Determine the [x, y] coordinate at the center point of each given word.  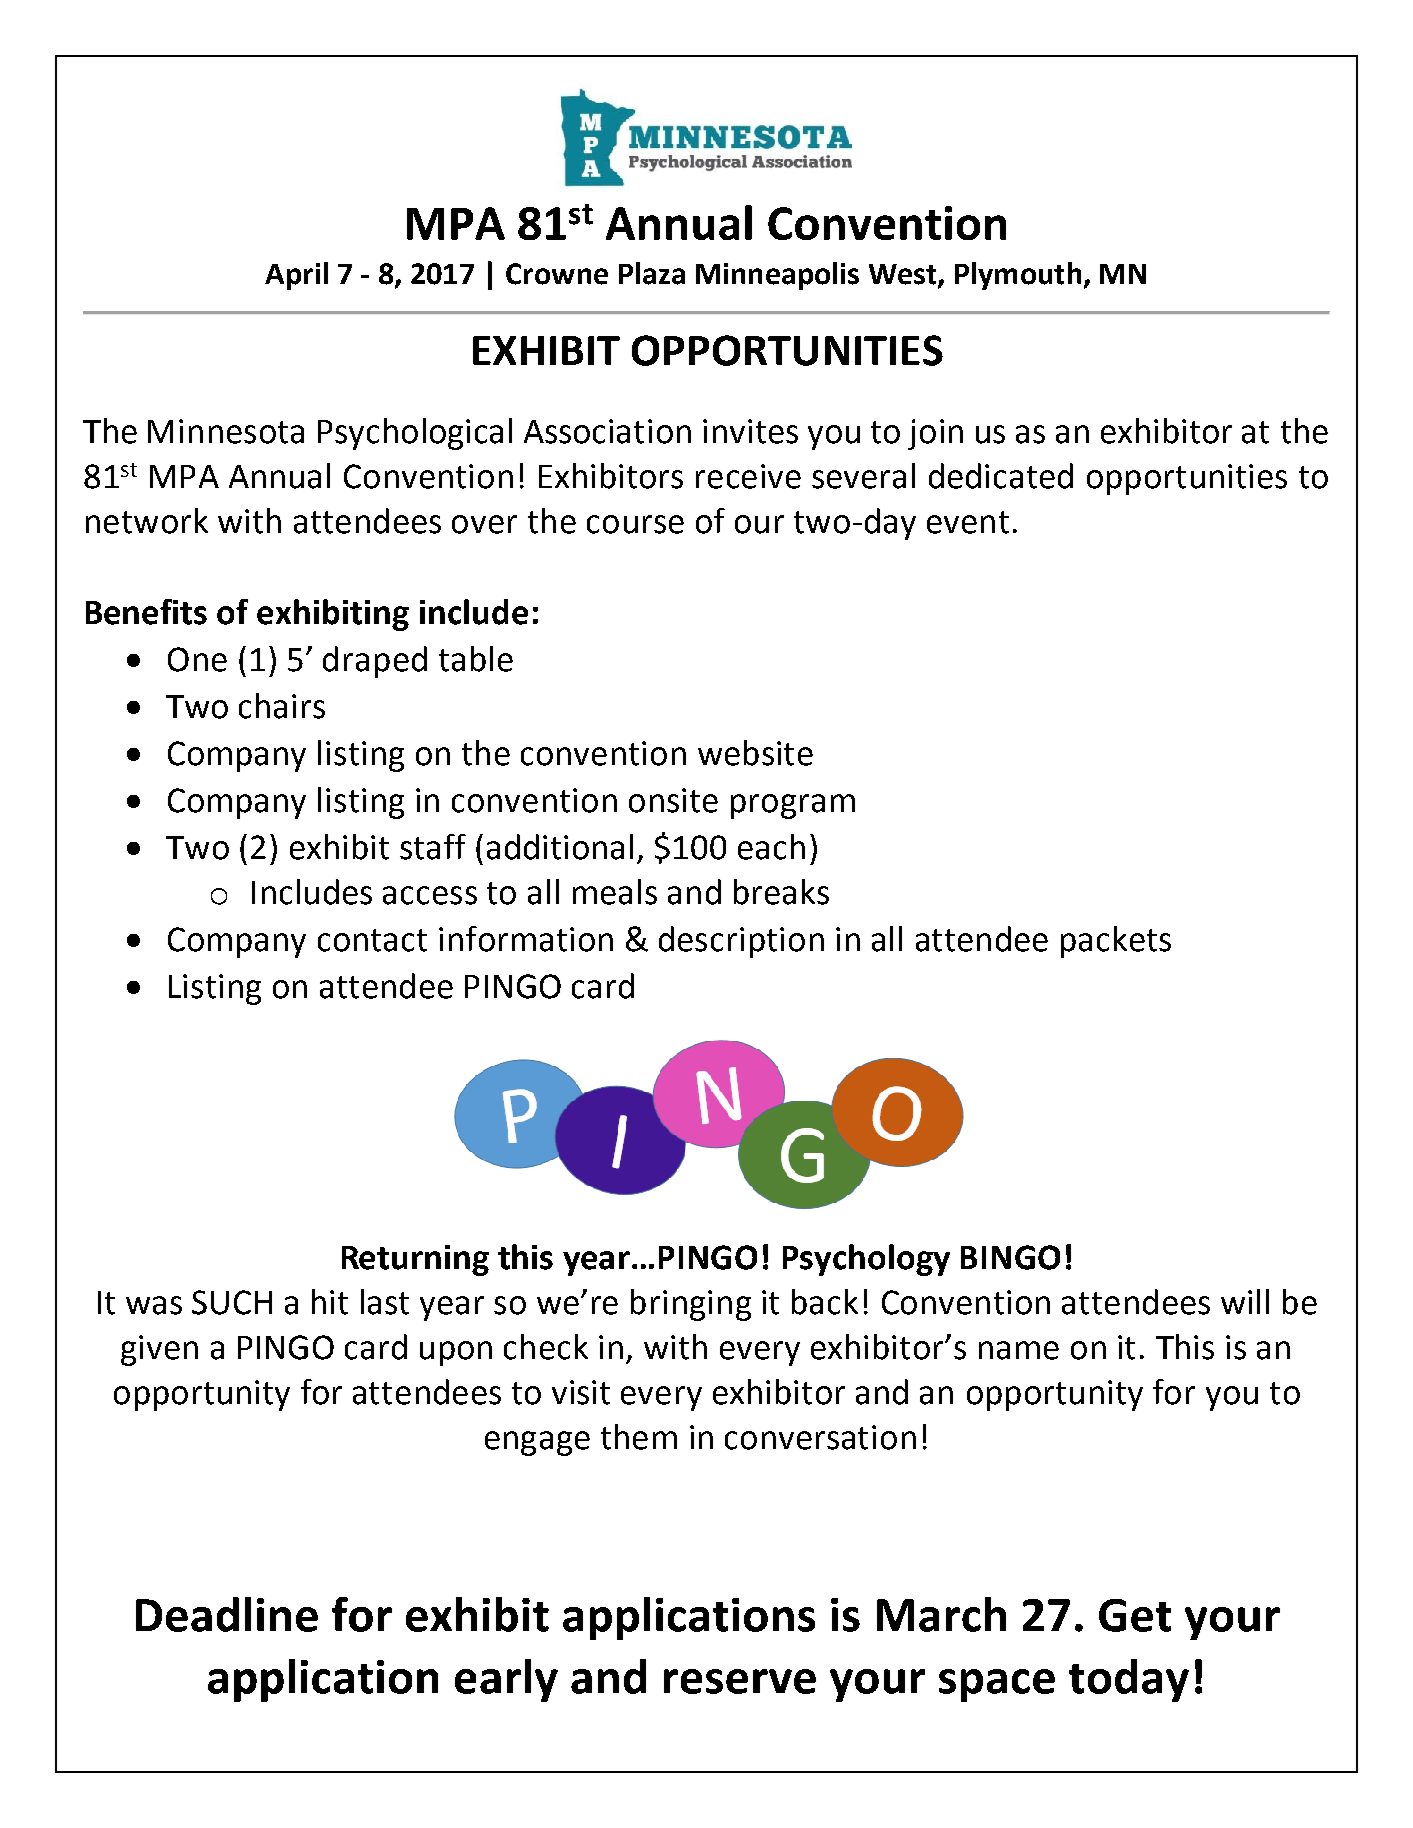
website [755, 753]
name [1019, 1350]
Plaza [652, 273]
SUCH [232, 1302]
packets [1116, 942]
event [968, 522]
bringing [691, 1305]
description [741, 942]
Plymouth [1018, 276]
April [296, 276]
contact [372, 940]
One [197, 659]
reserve [740, 1681]
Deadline [227, 1614]
